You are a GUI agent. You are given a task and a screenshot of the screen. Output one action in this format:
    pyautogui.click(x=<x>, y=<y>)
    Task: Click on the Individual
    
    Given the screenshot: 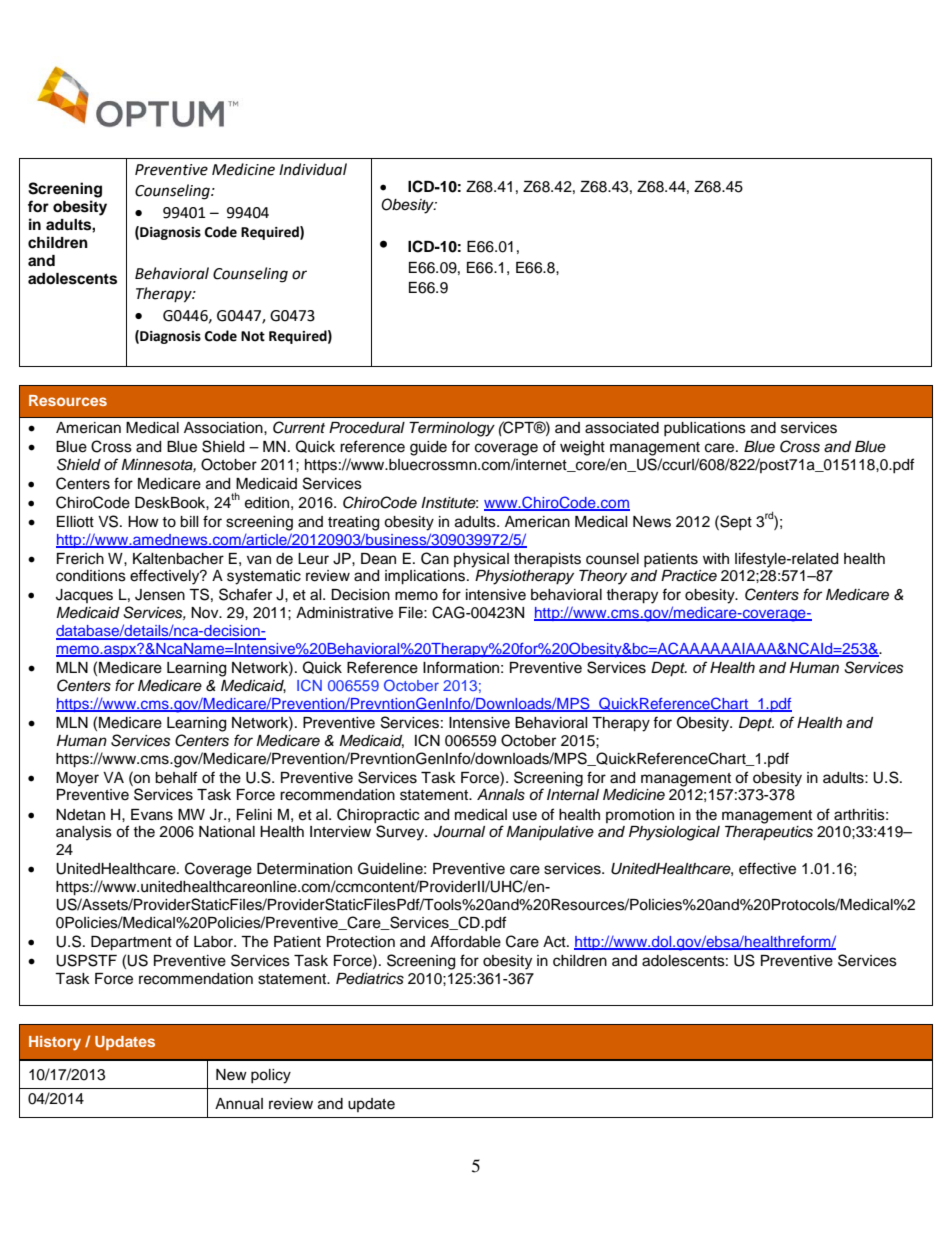 What is the action you would take?
    pyautogui.click(x=313, y=169)
